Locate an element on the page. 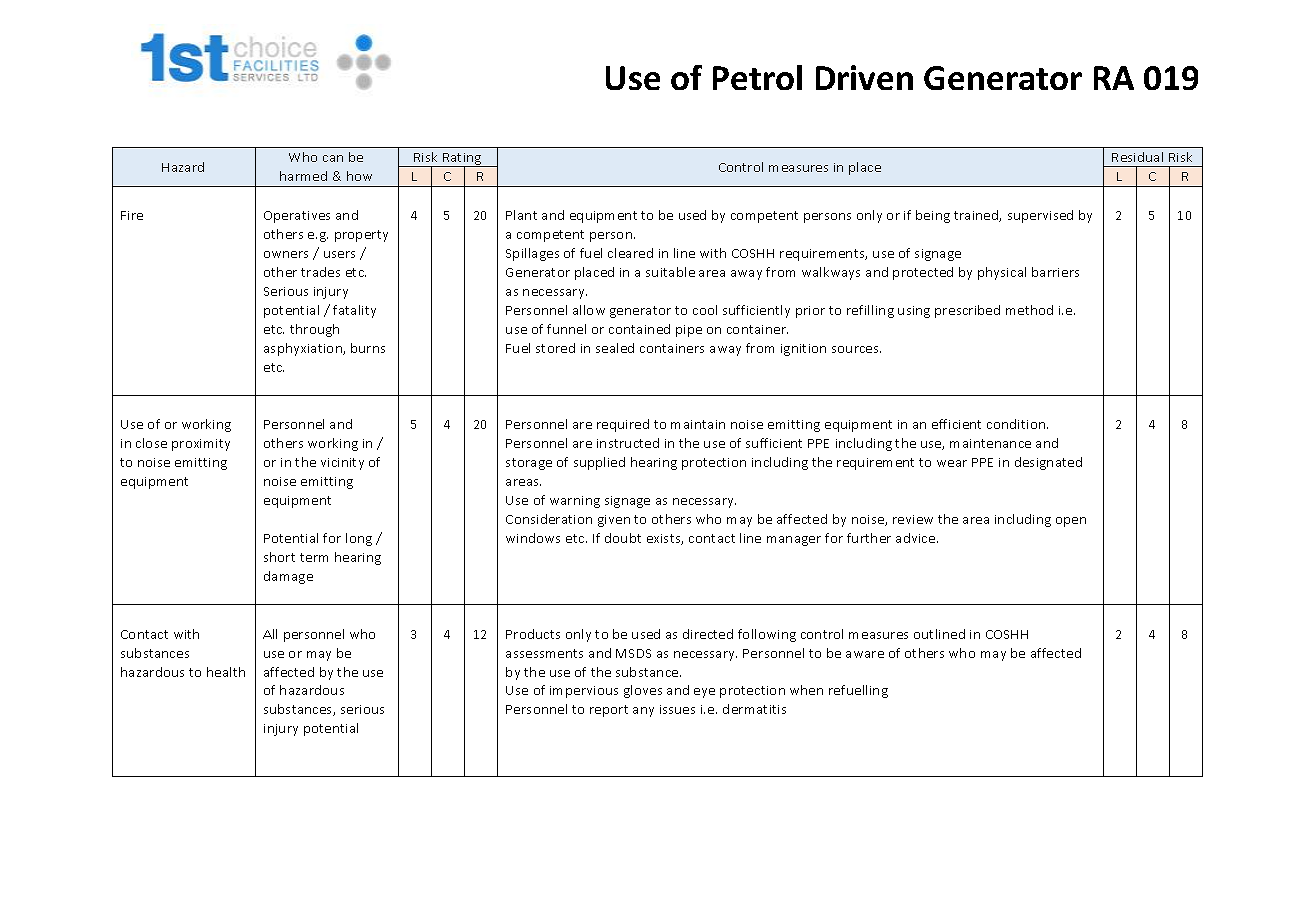 The image size is (1308, 924). efficient is located at coordinates (956, 424).
